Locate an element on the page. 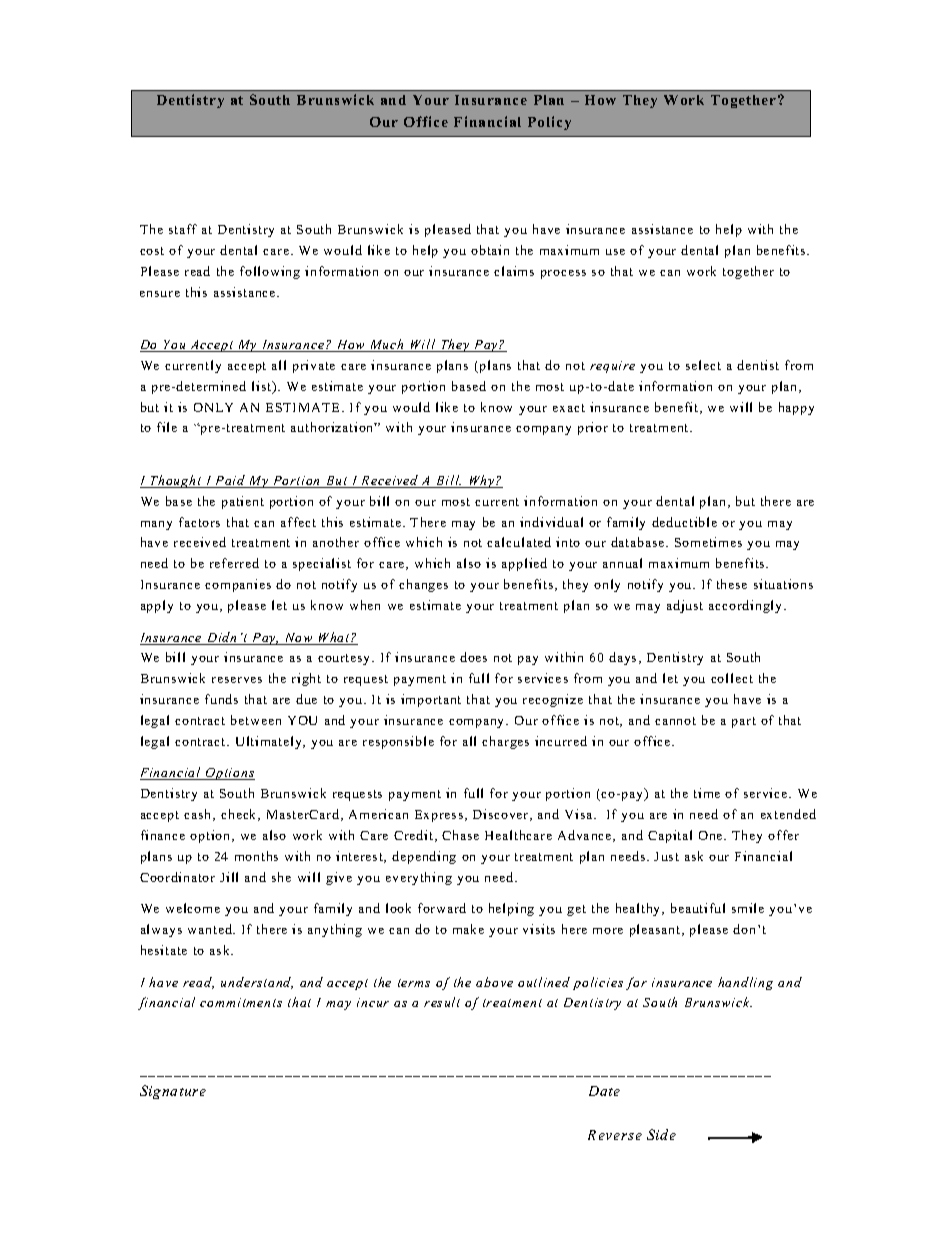 This image has height=1233, width=952. Jill is located at coordinates (229, 877).
